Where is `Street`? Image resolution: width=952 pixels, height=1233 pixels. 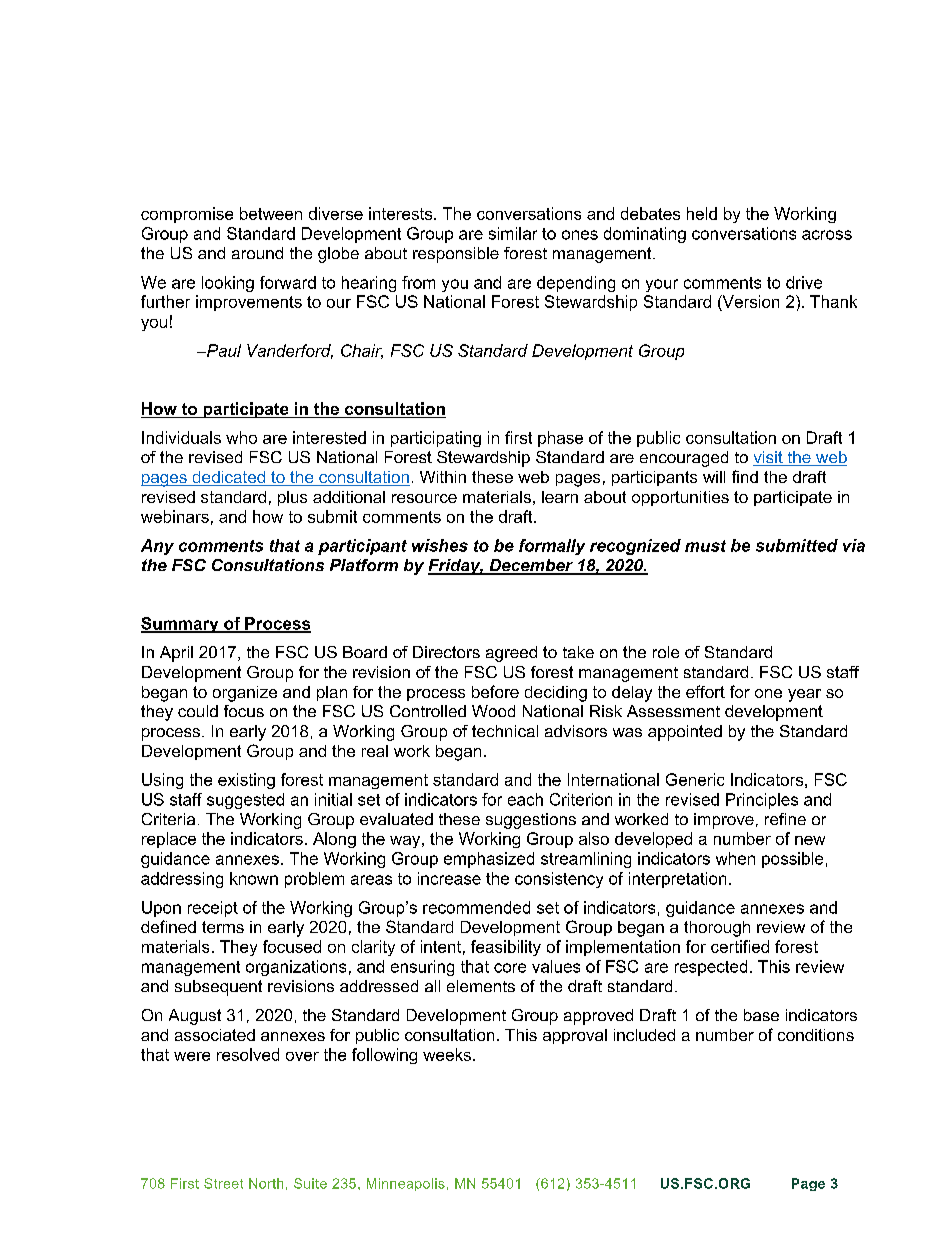 Street is located at coordinates (223, 1183).
